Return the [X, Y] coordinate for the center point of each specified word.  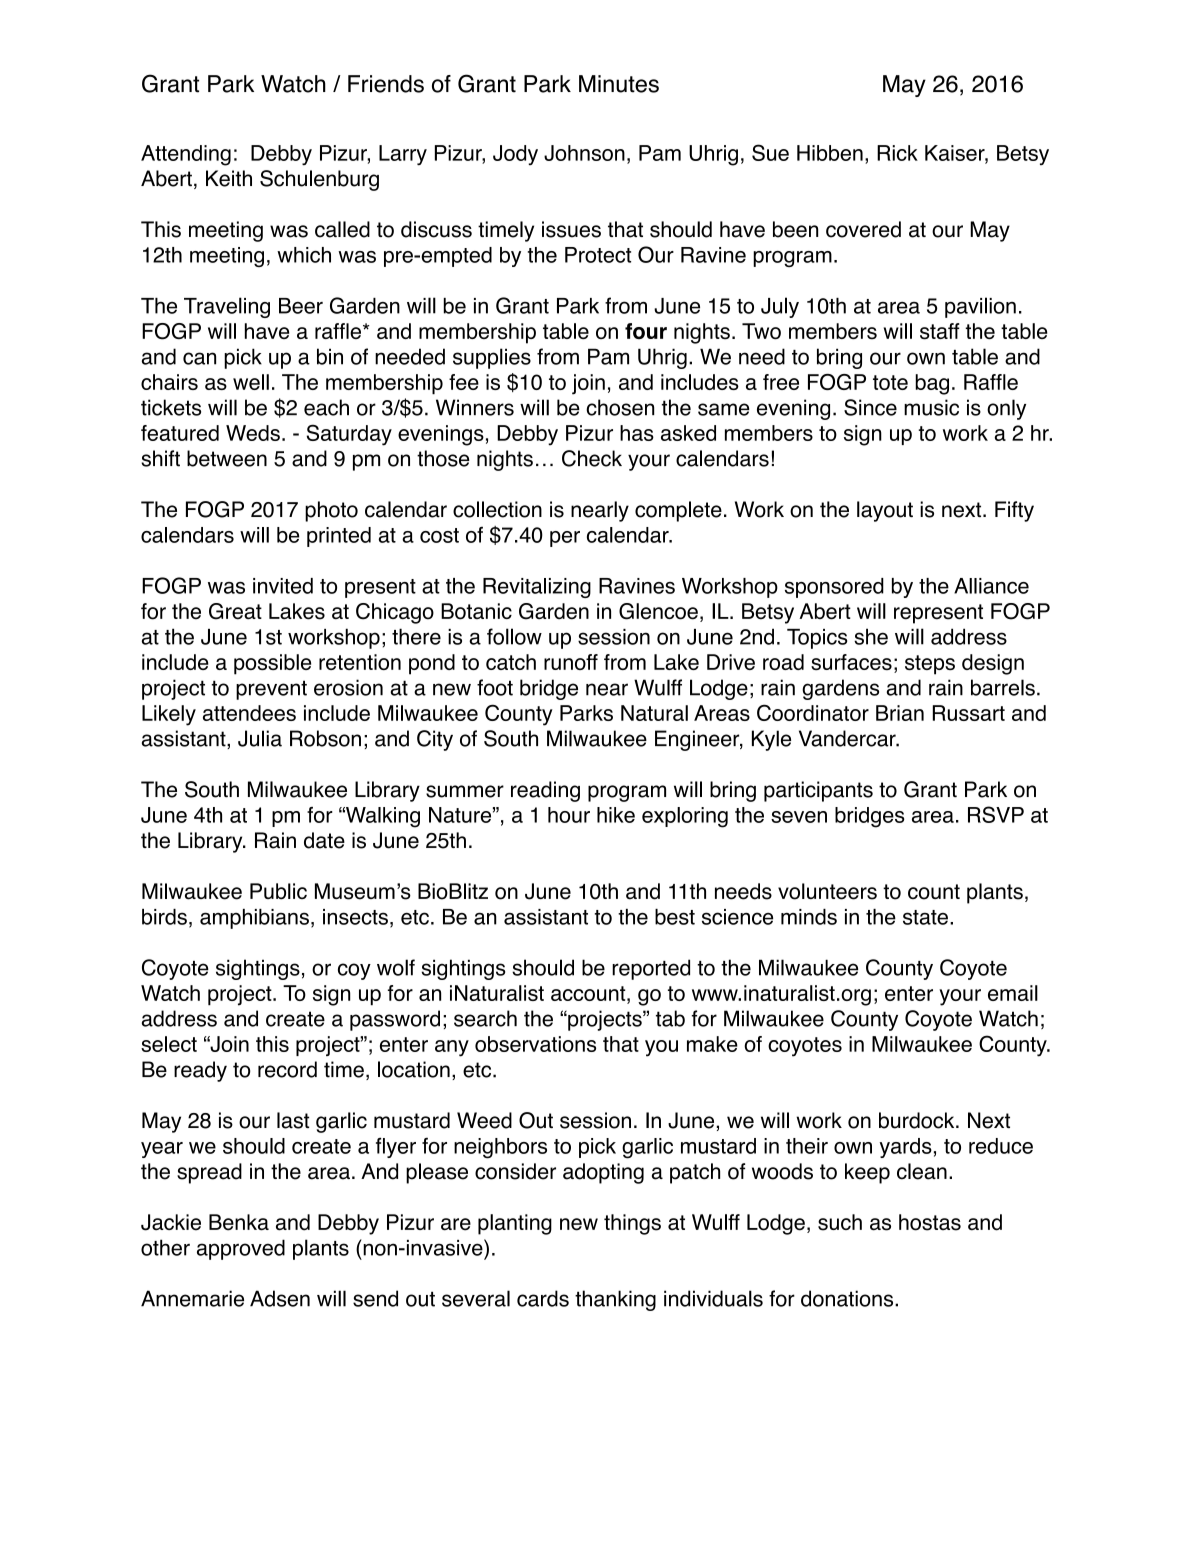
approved [241, 1249]
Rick [897, 153]
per [565, 539]
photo [331, 511]
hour [569, 815]
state [925, 917]
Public [278, 891]
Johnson [584, 153]
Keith [229, 178]
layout [885, 511]
